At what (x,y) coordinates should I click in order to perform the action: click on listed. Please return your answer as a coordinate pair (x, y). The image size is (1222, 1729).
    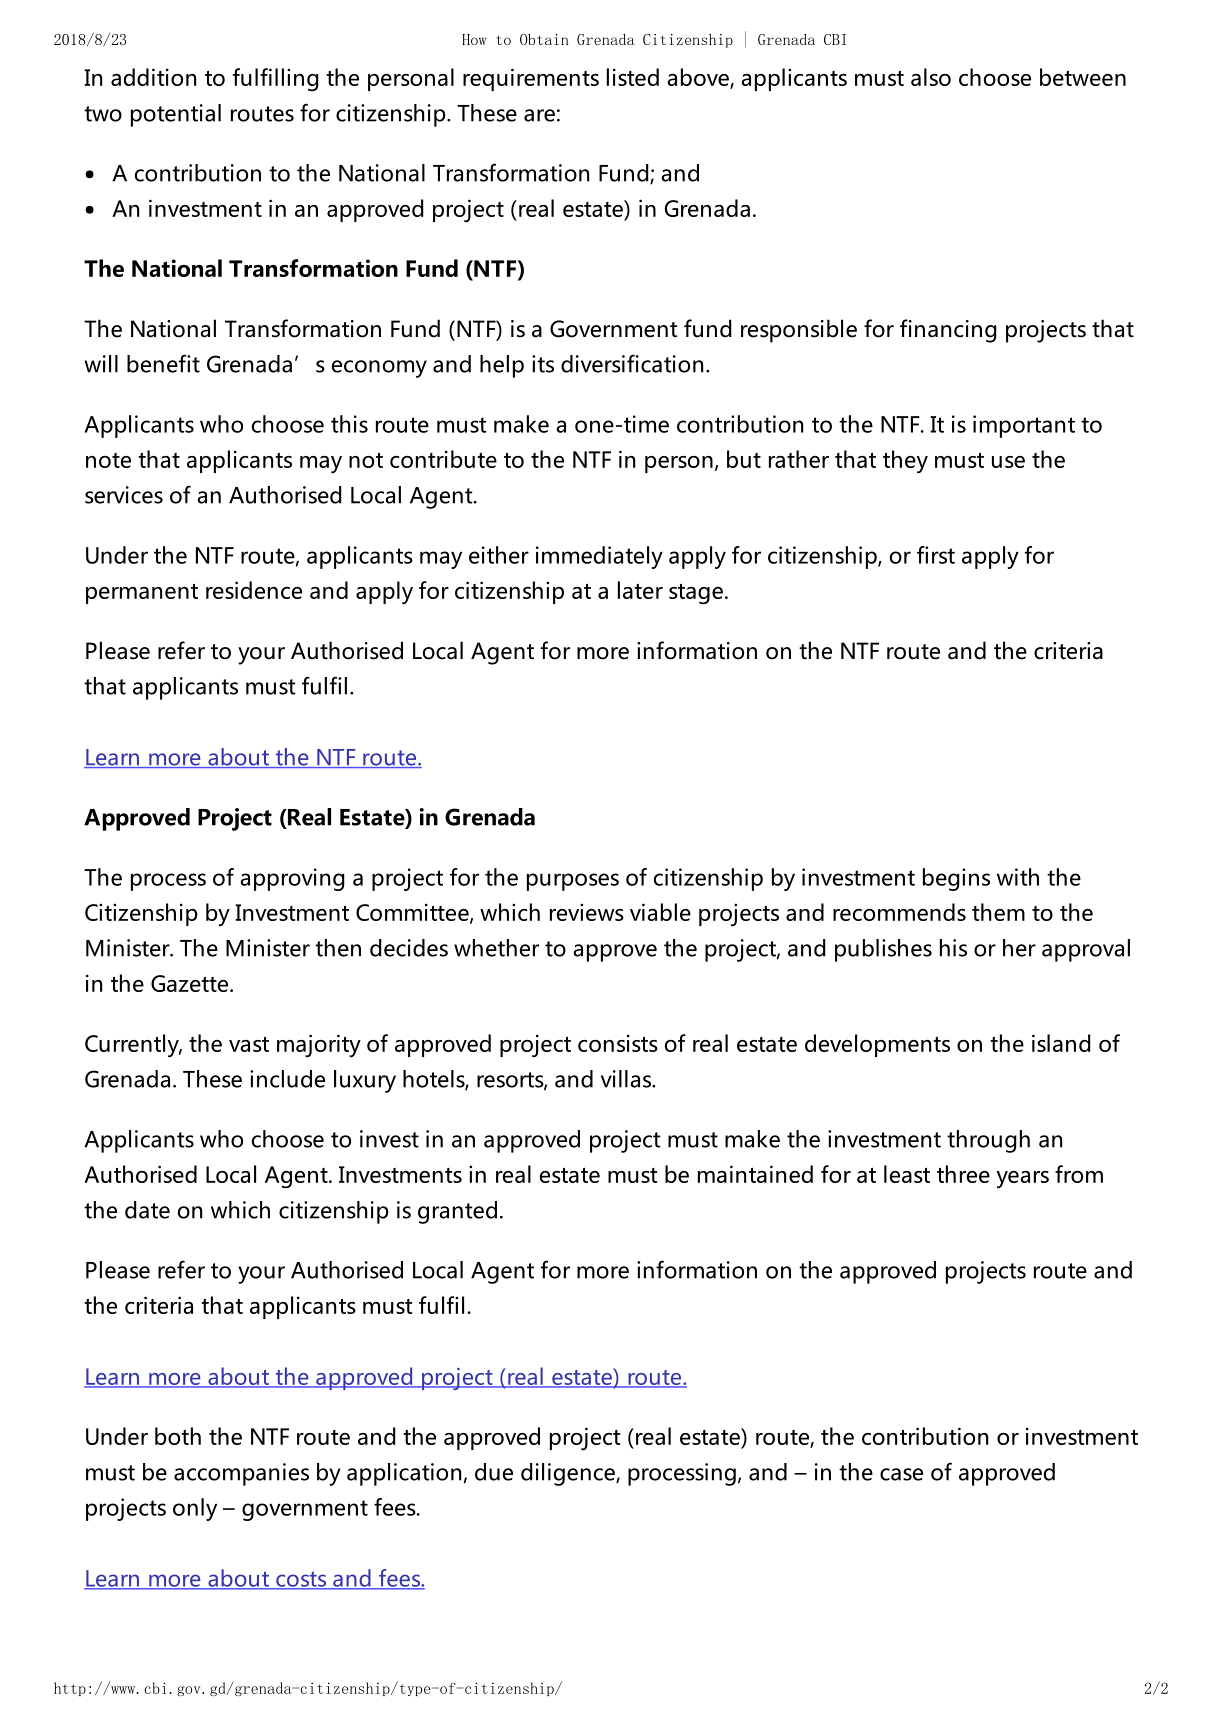
    Looking at the image, I should click on (633, 77).
